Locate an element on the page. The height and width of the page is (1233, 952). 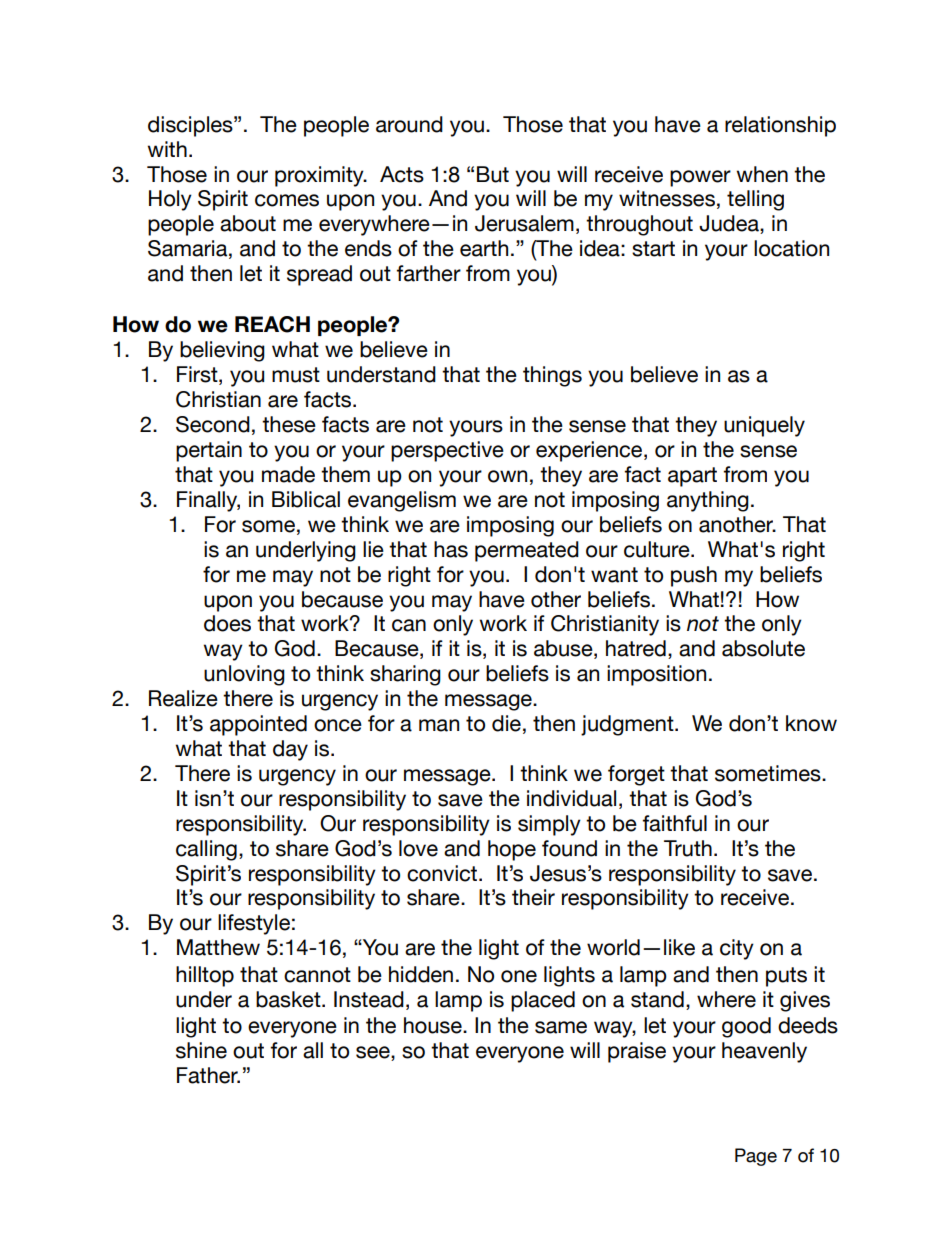
absolute is located at coordinates (763, 648).
